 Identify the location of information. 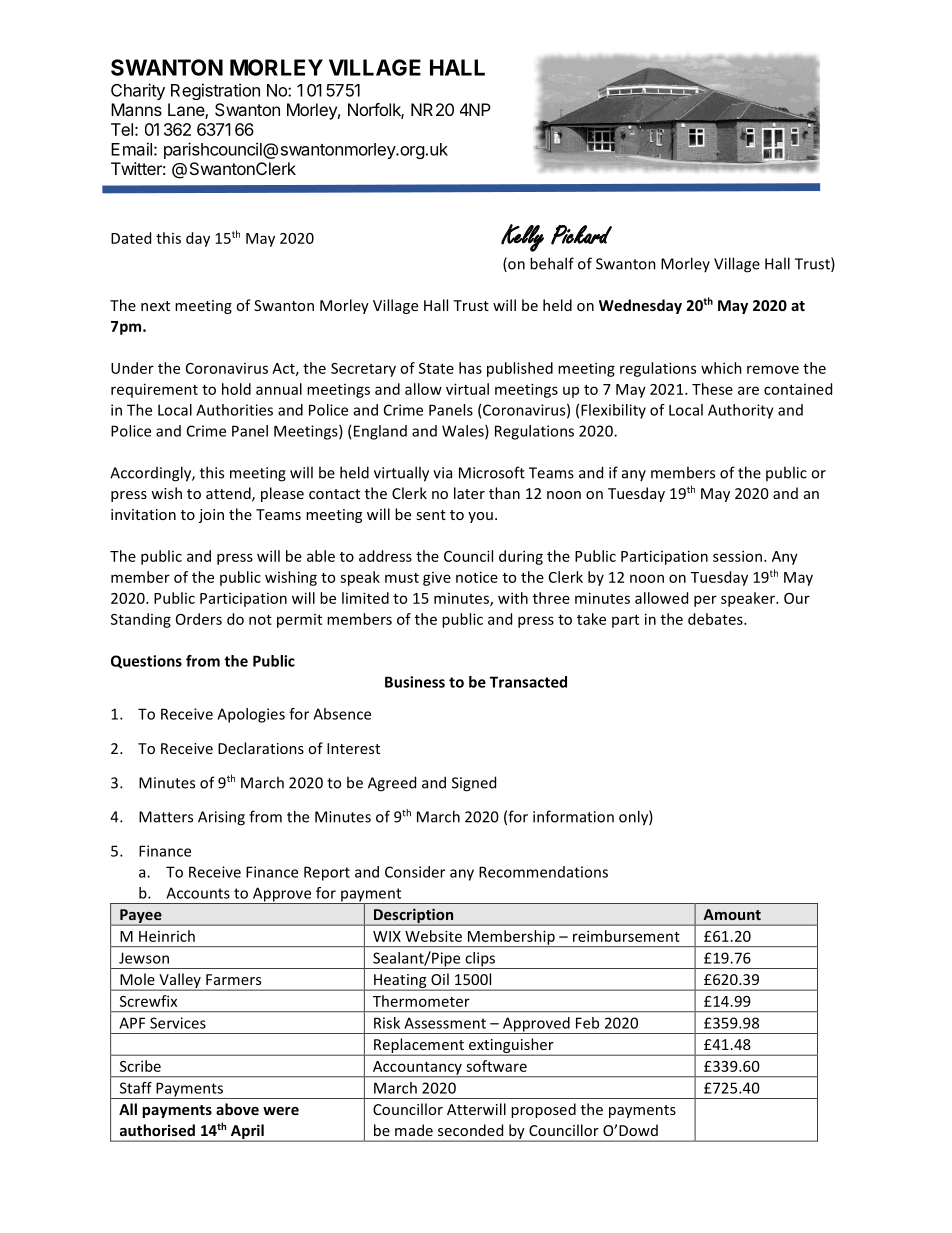
(573, 816).
